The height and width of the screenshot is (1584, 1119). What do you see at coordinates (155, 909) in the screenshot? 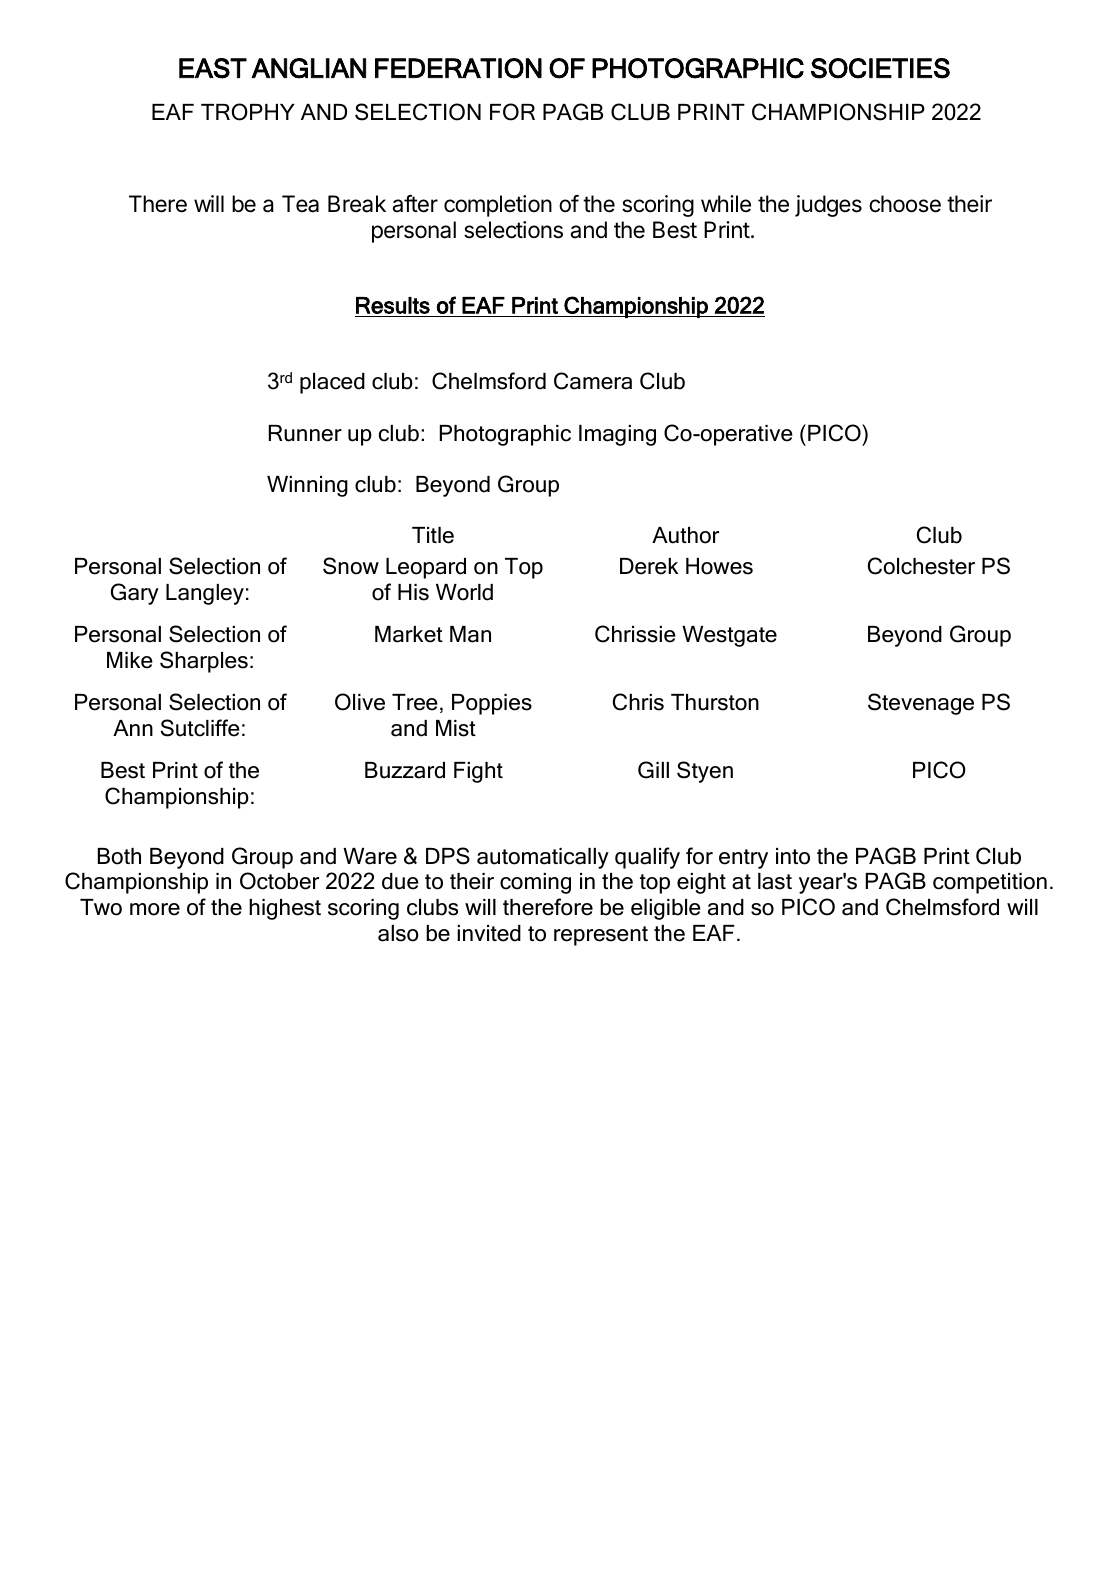
I see `more` at bounding box center [155, 909].
